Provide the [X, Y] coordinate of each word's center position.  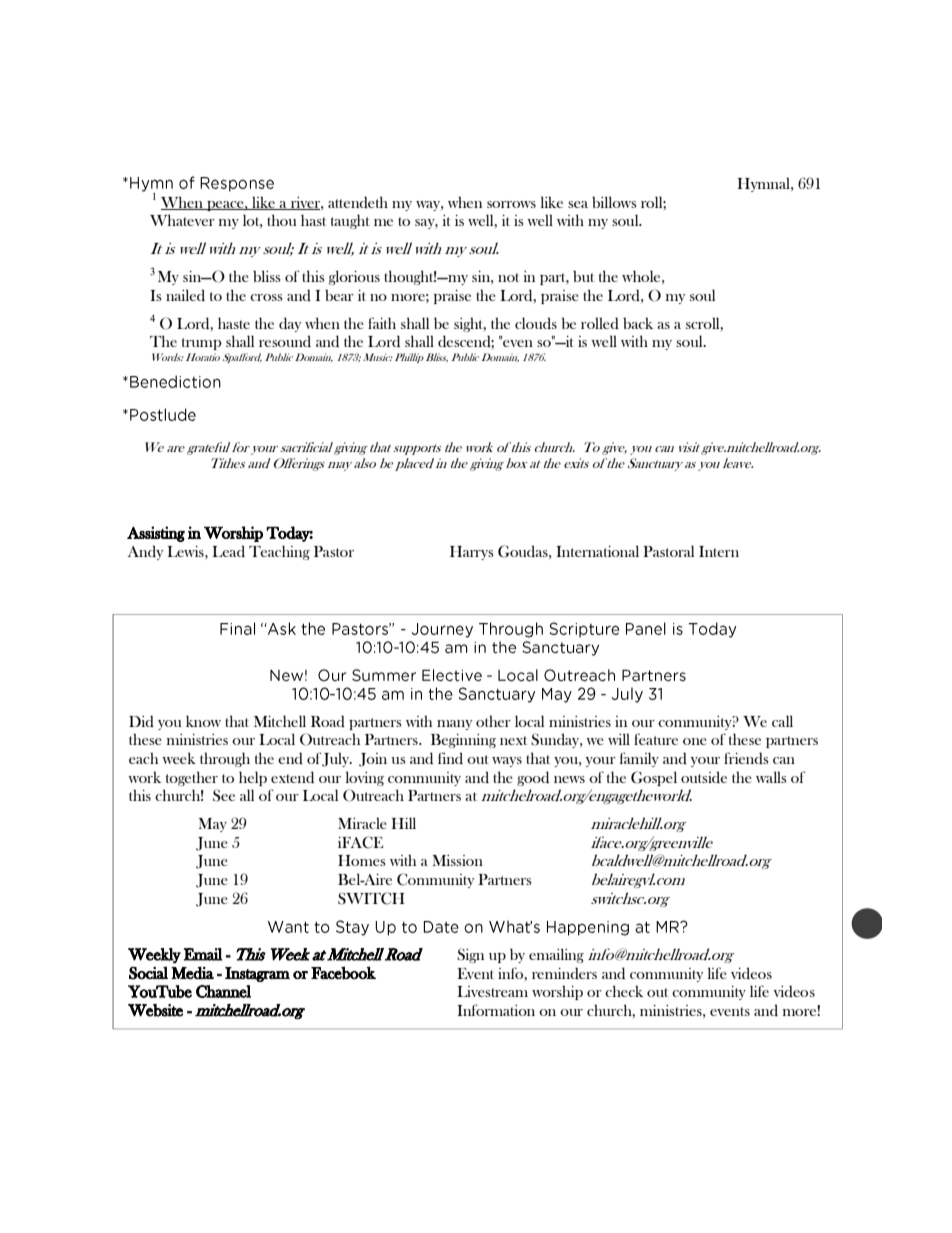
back [638, 323]
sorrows [511, 204]
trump [202, 344]
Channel [223, 991]
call [782, 721]
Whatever [182, 220]
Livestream [492, 991]
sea [578, 204]
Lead [228, 551]
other [493, 721]
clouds [536, 323]
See [224, 795]
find [450, 758]
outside [704, 777]
